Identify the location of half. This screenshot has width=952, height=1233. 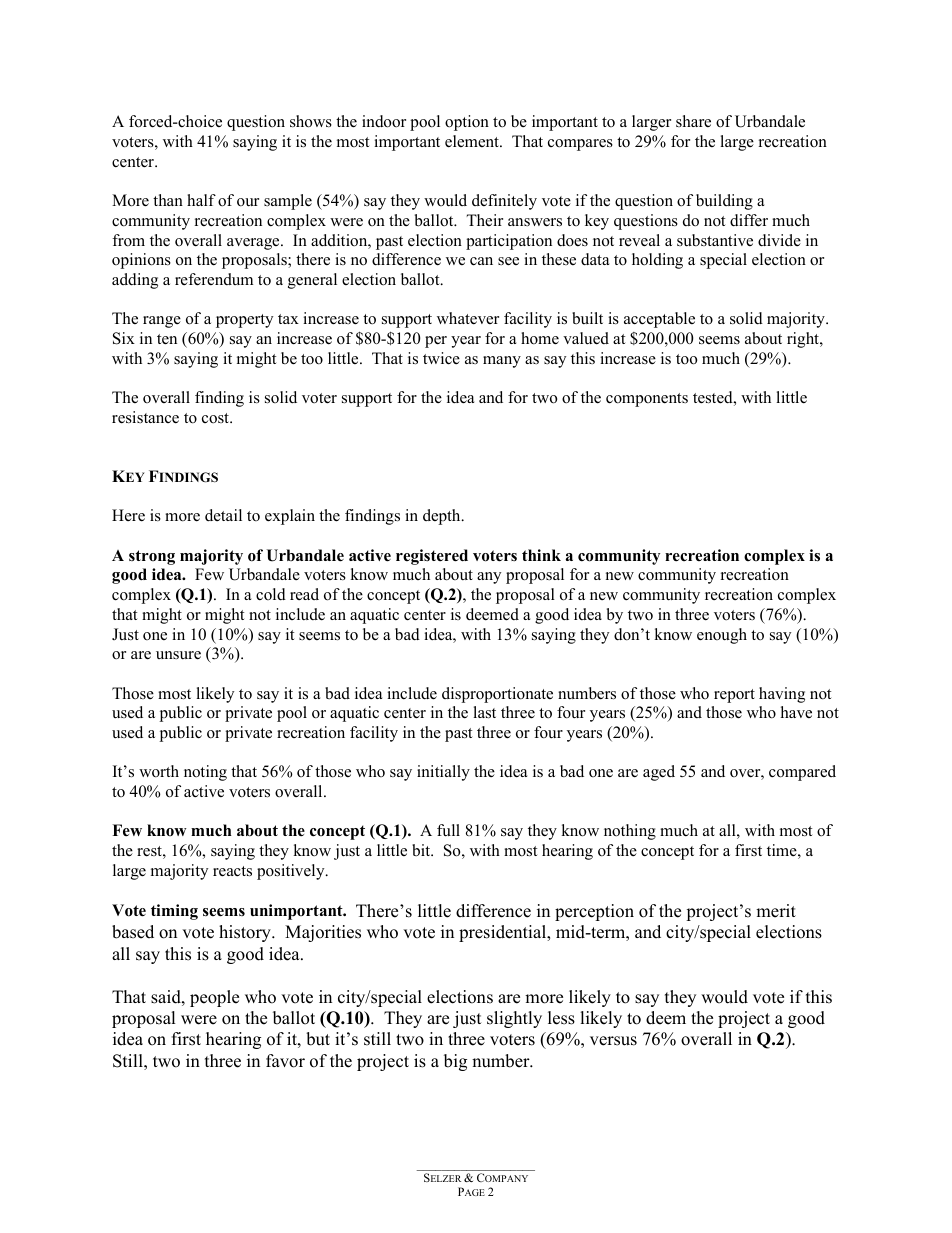
(201, 200).
